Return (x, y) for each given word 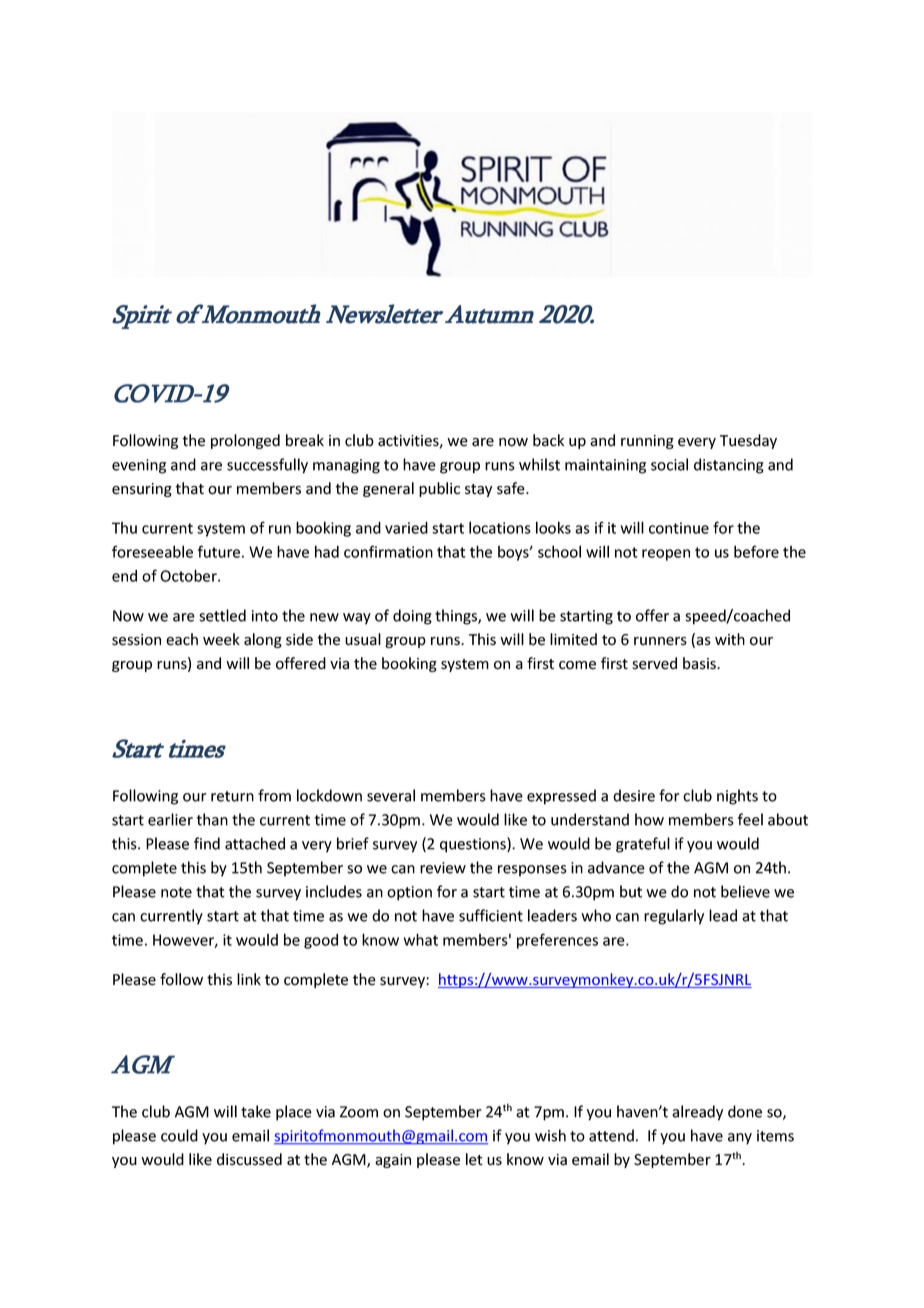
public (439, 489)
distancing (729, 466)
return (232, 796)
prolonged (245, 441)
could (179, 1135)
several (391, 795)
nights (737, 797)
